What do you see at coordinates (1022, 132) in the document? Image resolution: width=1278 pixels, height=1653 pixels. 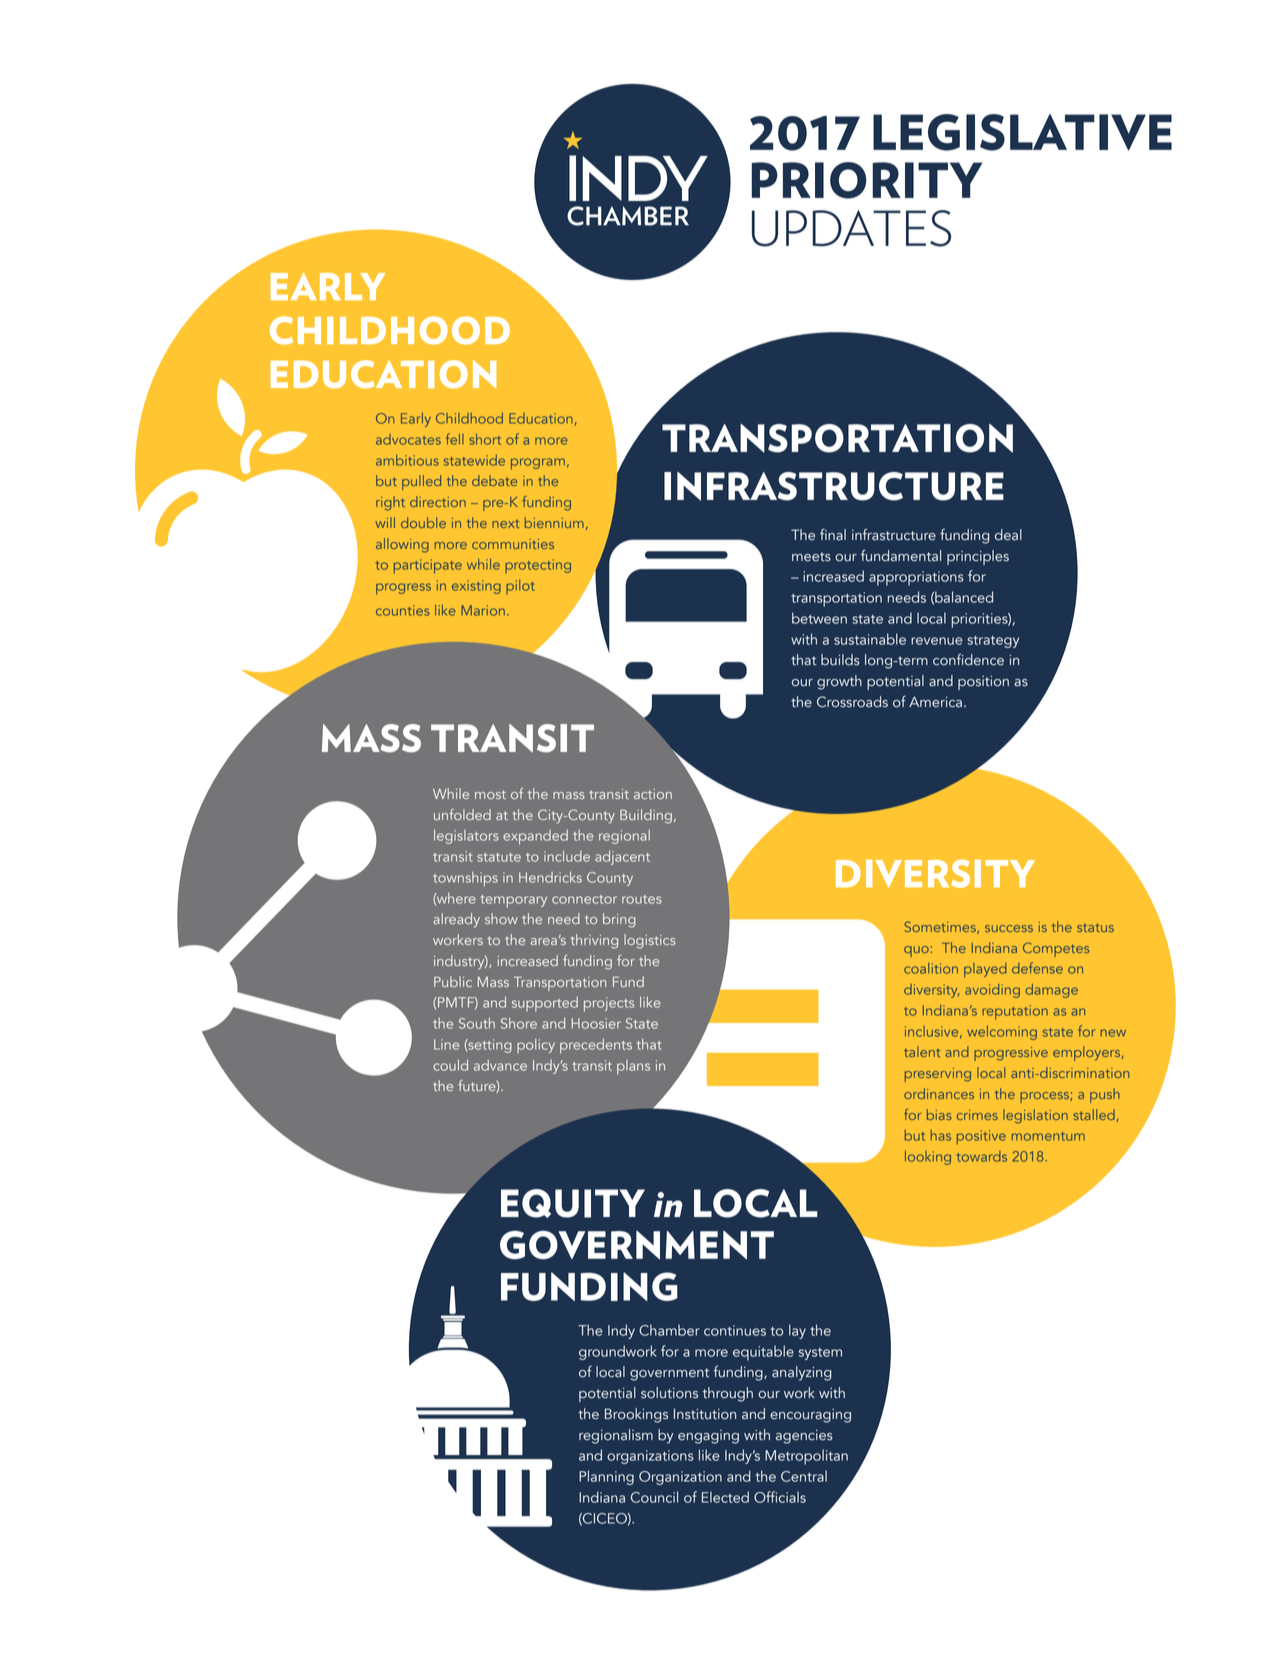 I see `LEGISLATIVE` at bounding box center [1022, 132].
